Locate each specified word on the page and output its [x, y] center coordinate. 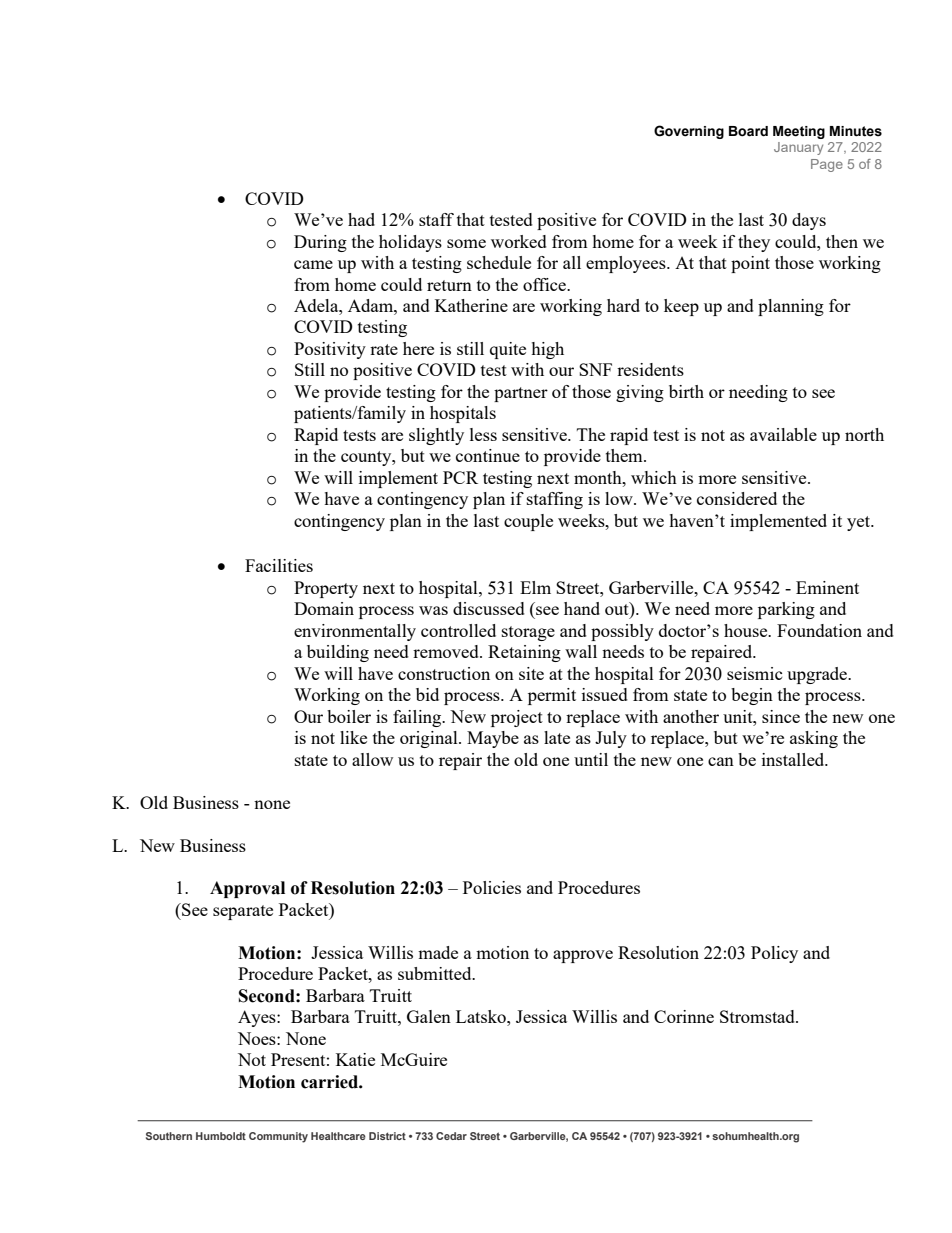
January [798, 148]
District [387, 1136]
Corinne [684, 1016]
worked [519, 241]
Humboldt [221, 1136]
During [320, 243]
